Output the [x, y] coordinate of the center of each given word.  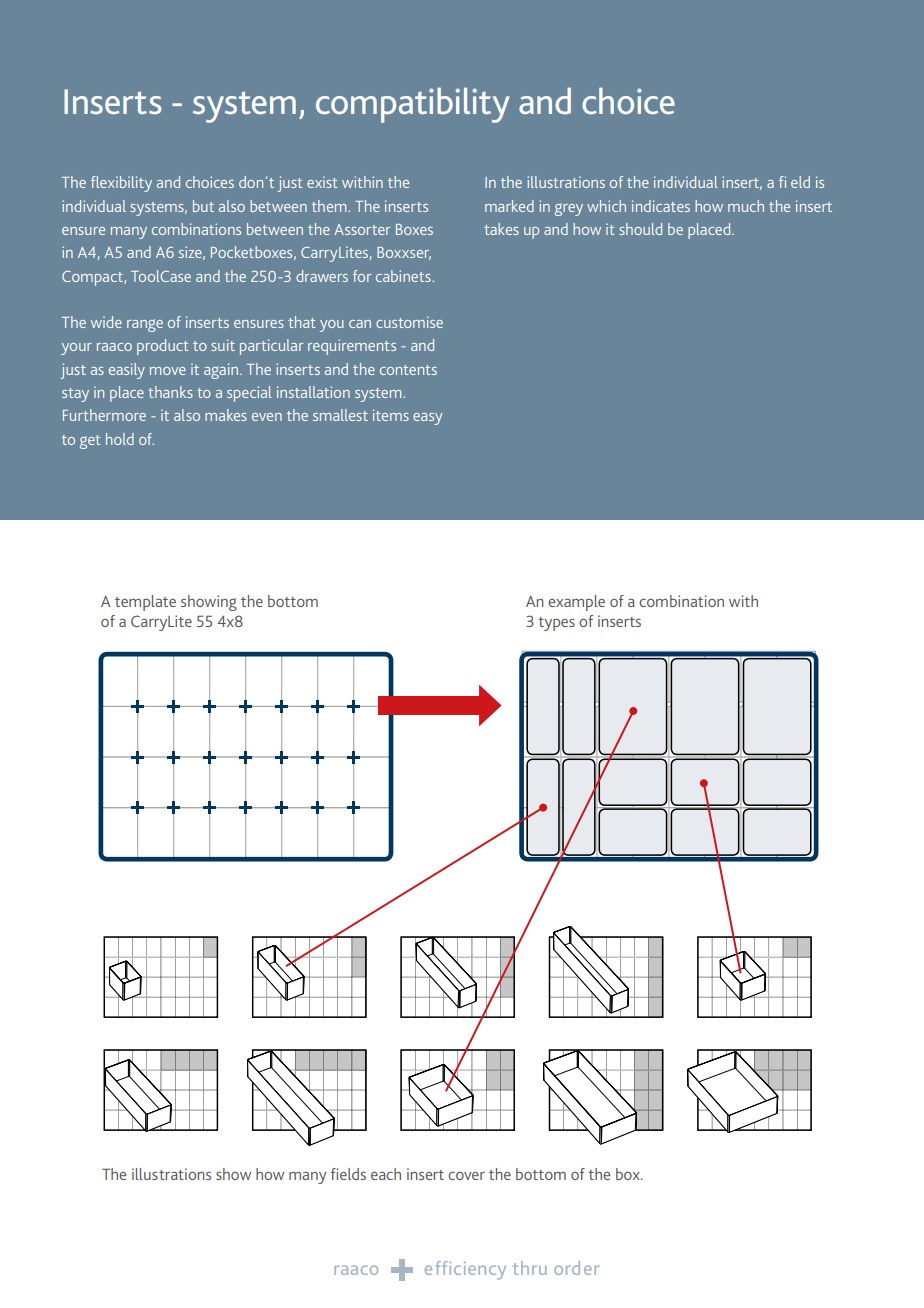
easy [427, 419]
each [386, 1174]
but [203, 206]
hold [120, 439]
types [556, 624]
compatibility [413, 105]
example [576, 603]
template [145, 603]
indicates [661, 206]
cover [466, 1175]
